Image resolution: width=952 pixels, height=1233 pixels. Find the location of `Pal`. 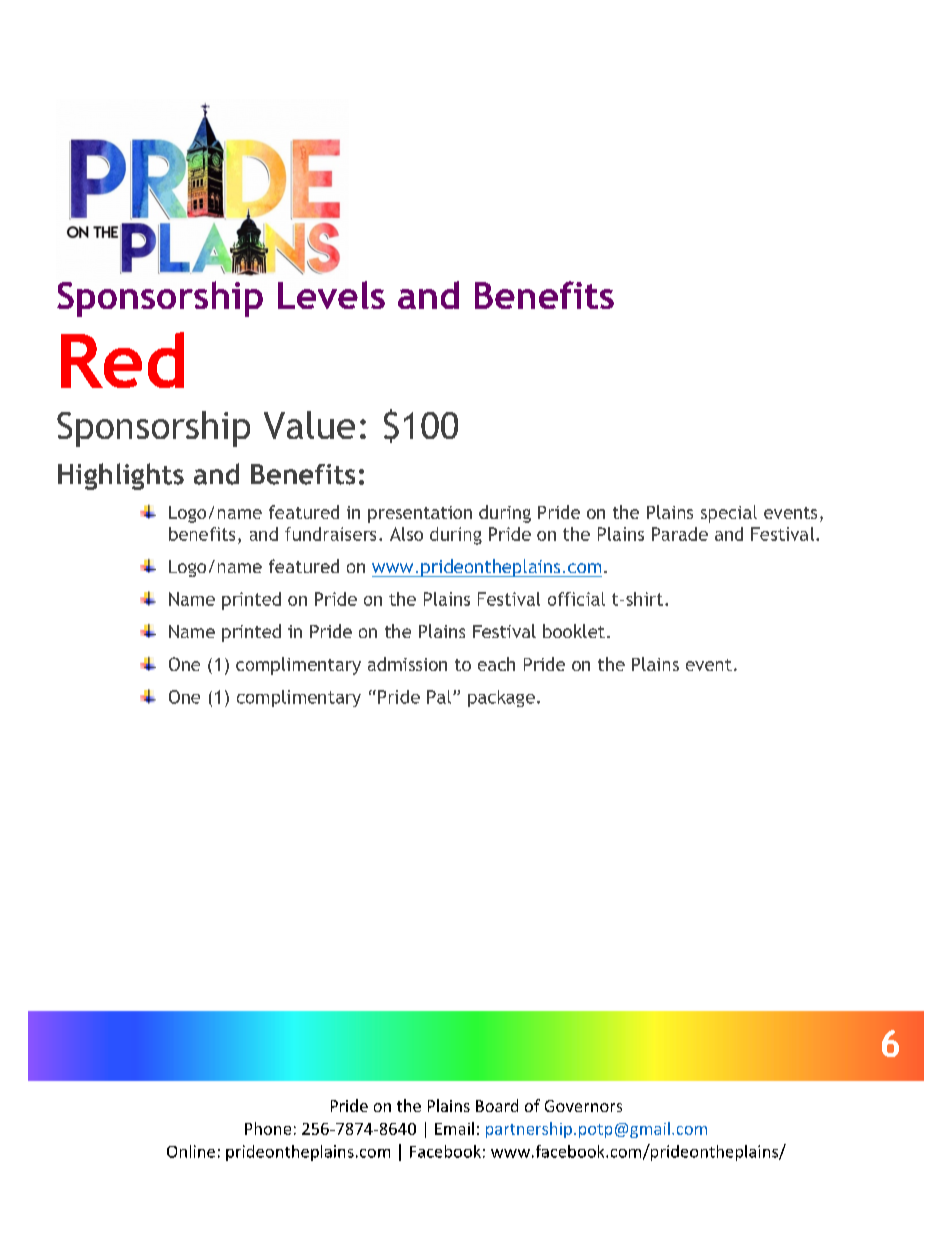

Pal is located at coordinates (439, 697).
